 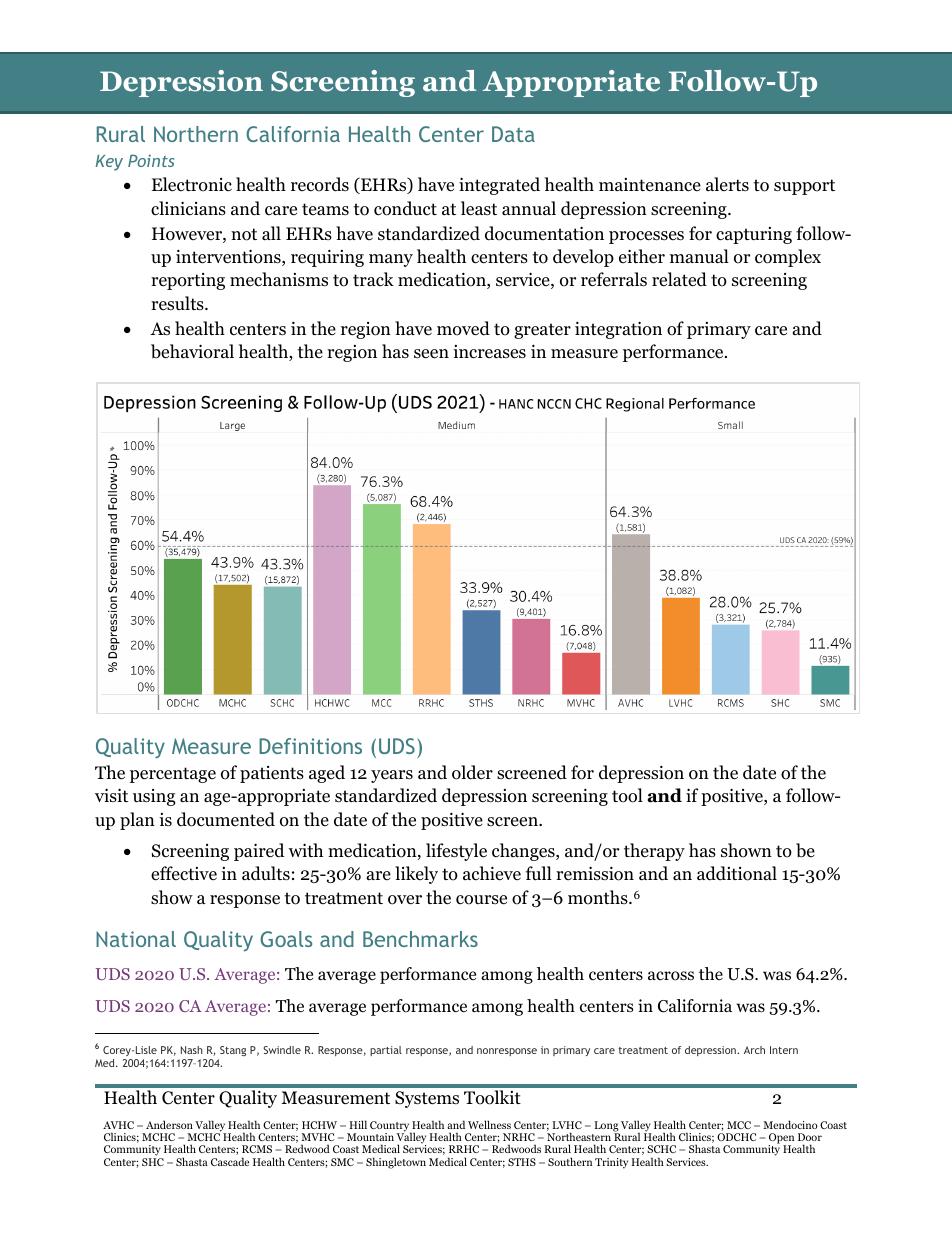 What do you see at coordinates (136, 939) in the image?
I see `National` at bounding box center [136, 939].
